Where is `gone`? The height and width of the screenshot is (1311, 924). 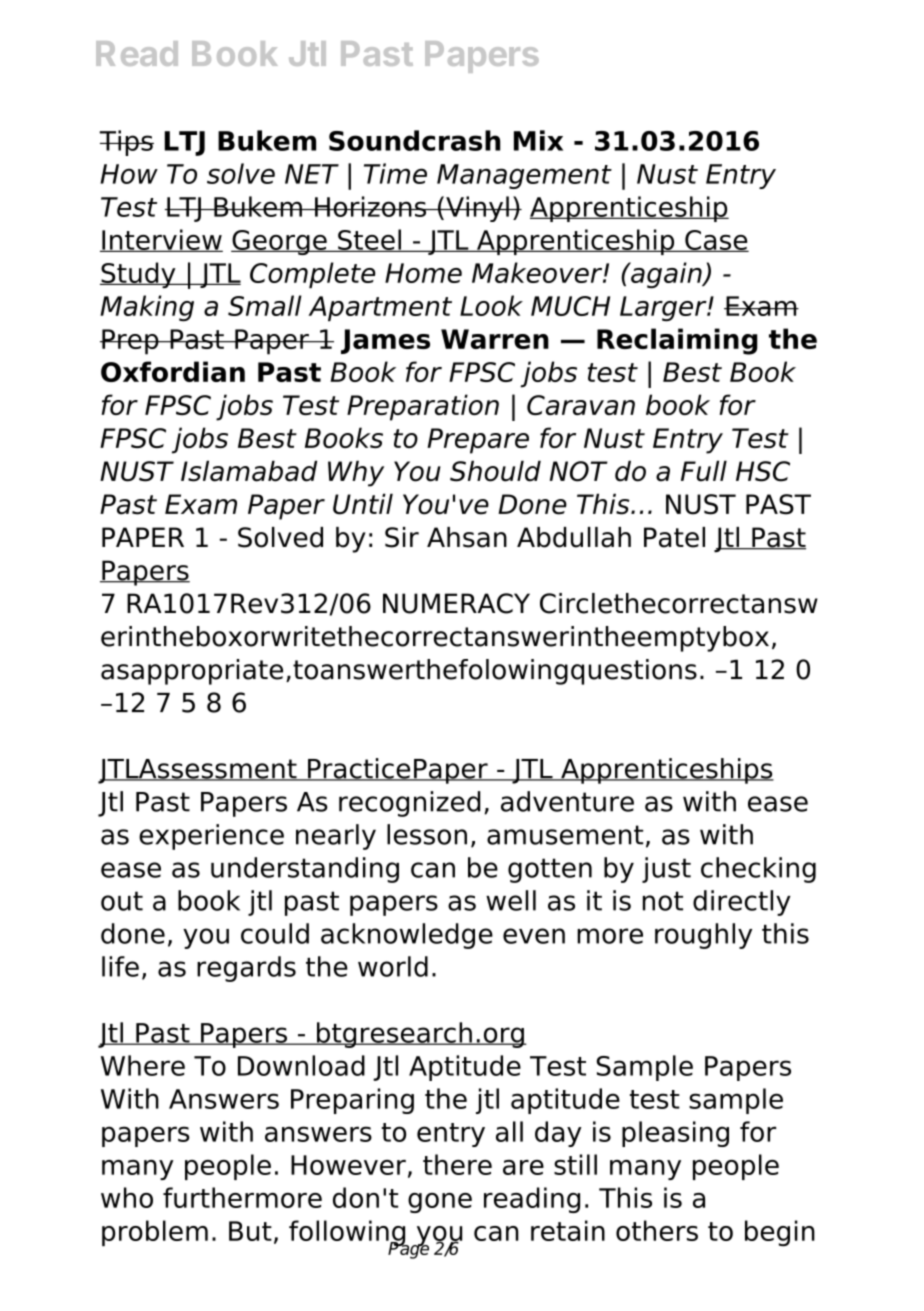 gone is located at coordinates (440, 1203).
